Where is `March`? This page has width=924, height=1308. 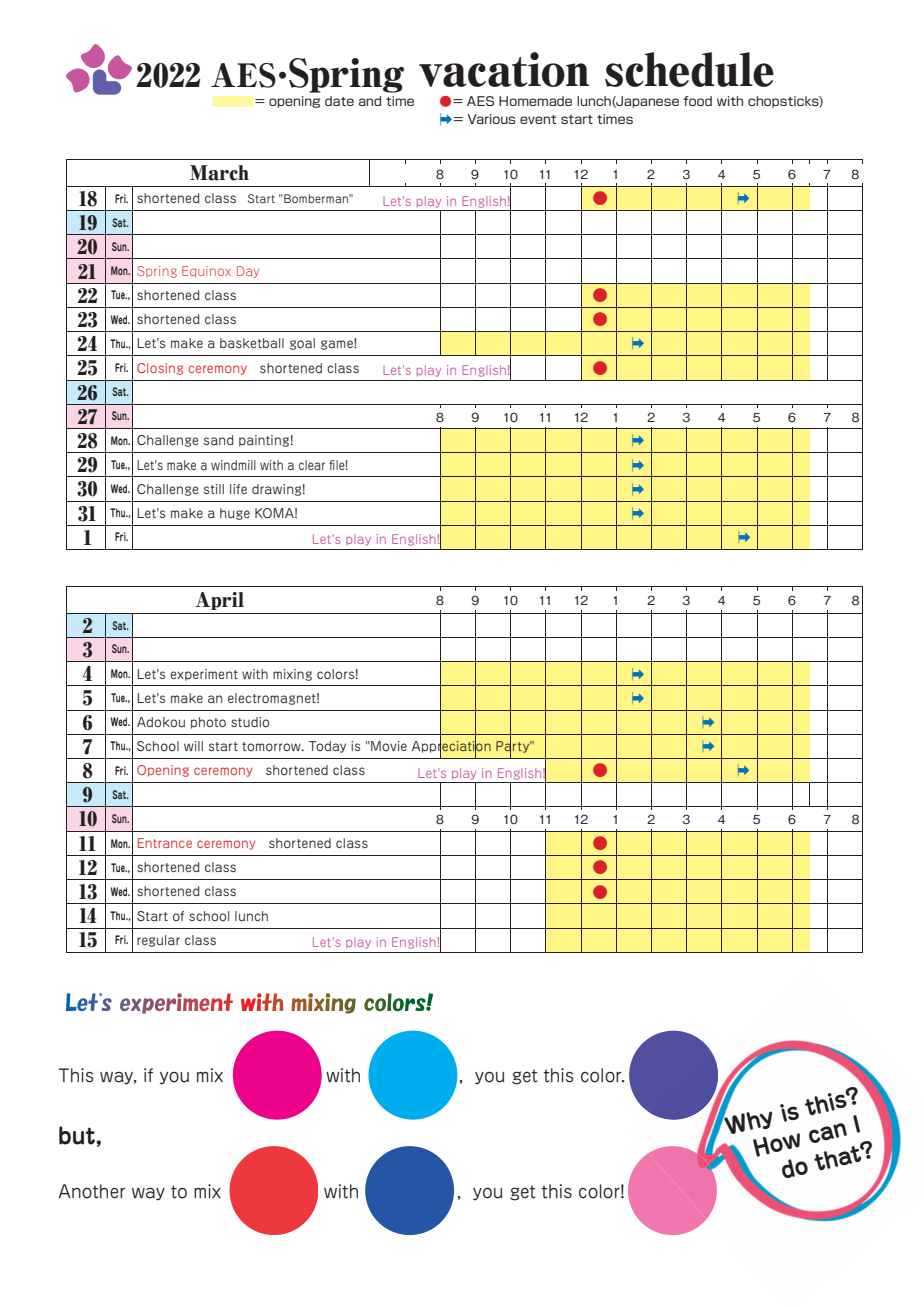 March is located at coordinates (219, 173).
